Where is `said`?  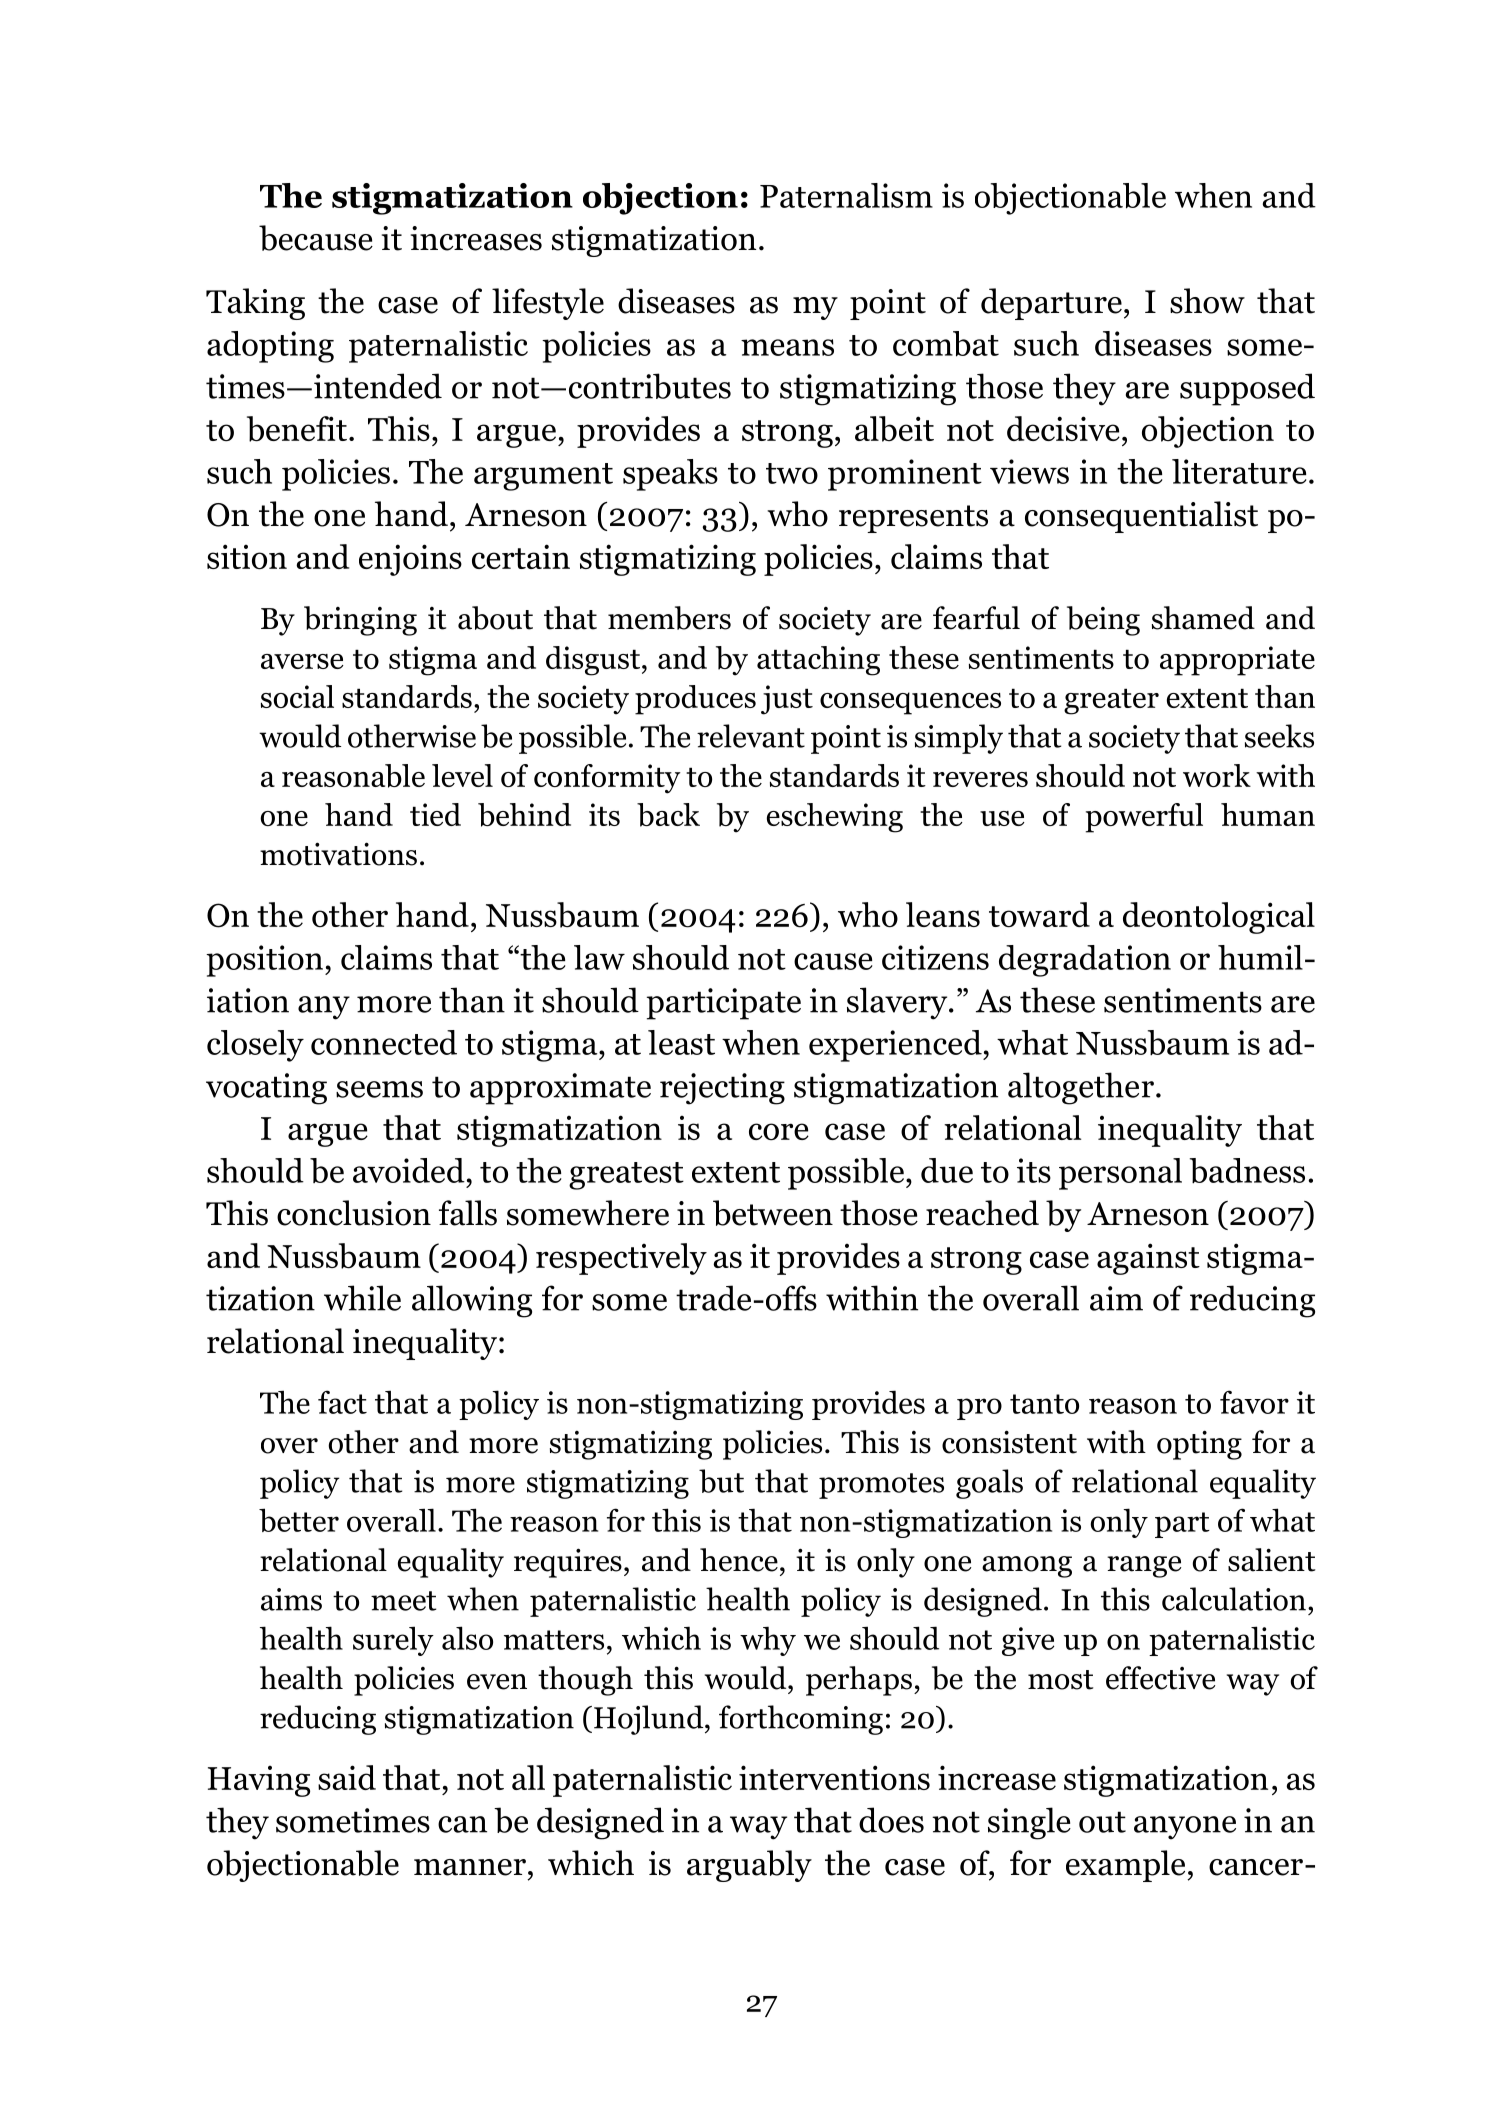 said is located at coordinates (347, 1777).
